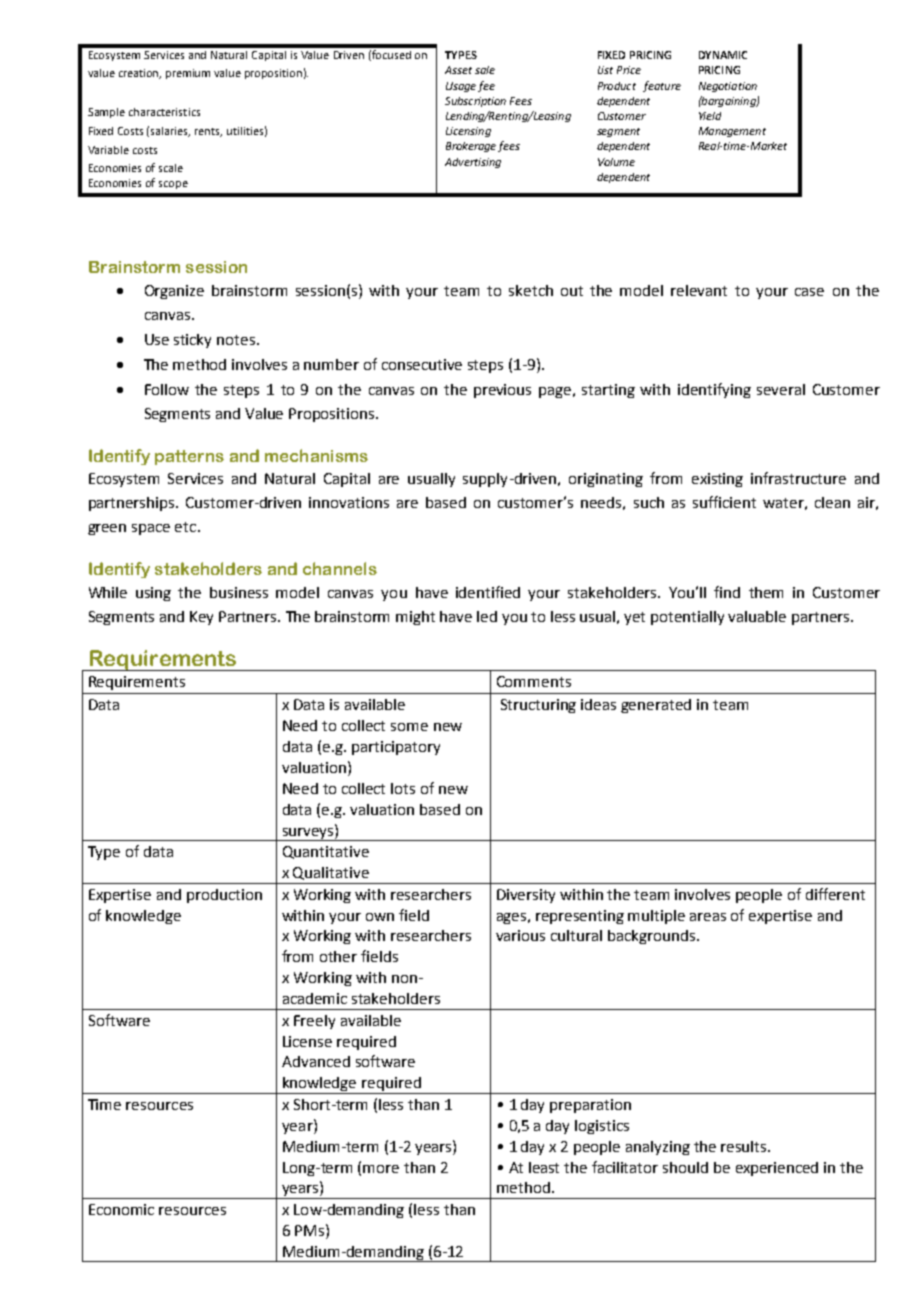  I want to click on sticky, so click(192, 341).
